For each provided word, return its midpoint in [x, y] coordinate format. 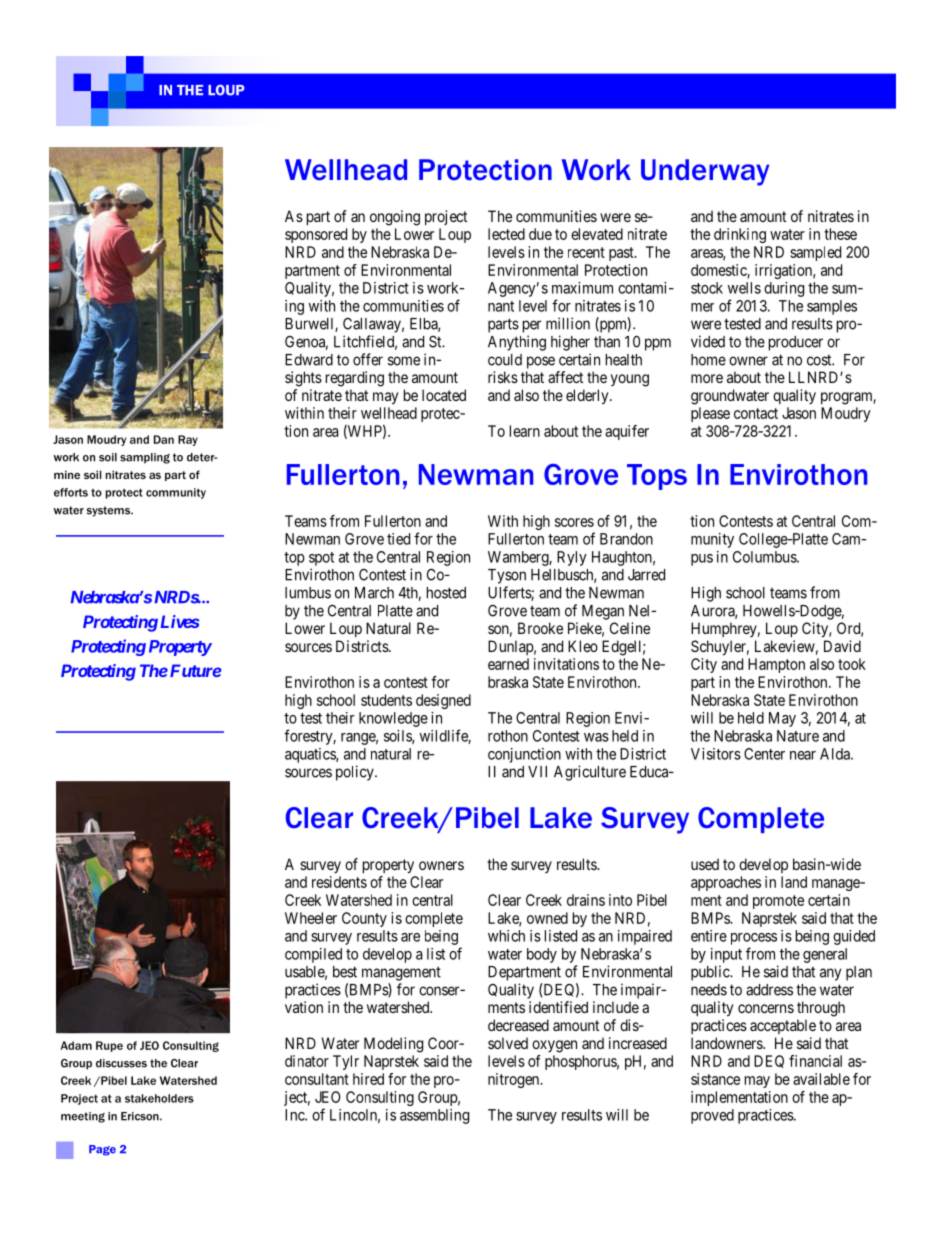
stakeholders [159, 1098]
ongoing [395, 218]
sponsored [316, 235]
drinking [740, 235]
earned [508, 664]
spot [321, 559]
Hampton [776, 665]
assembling [434, 1116]
